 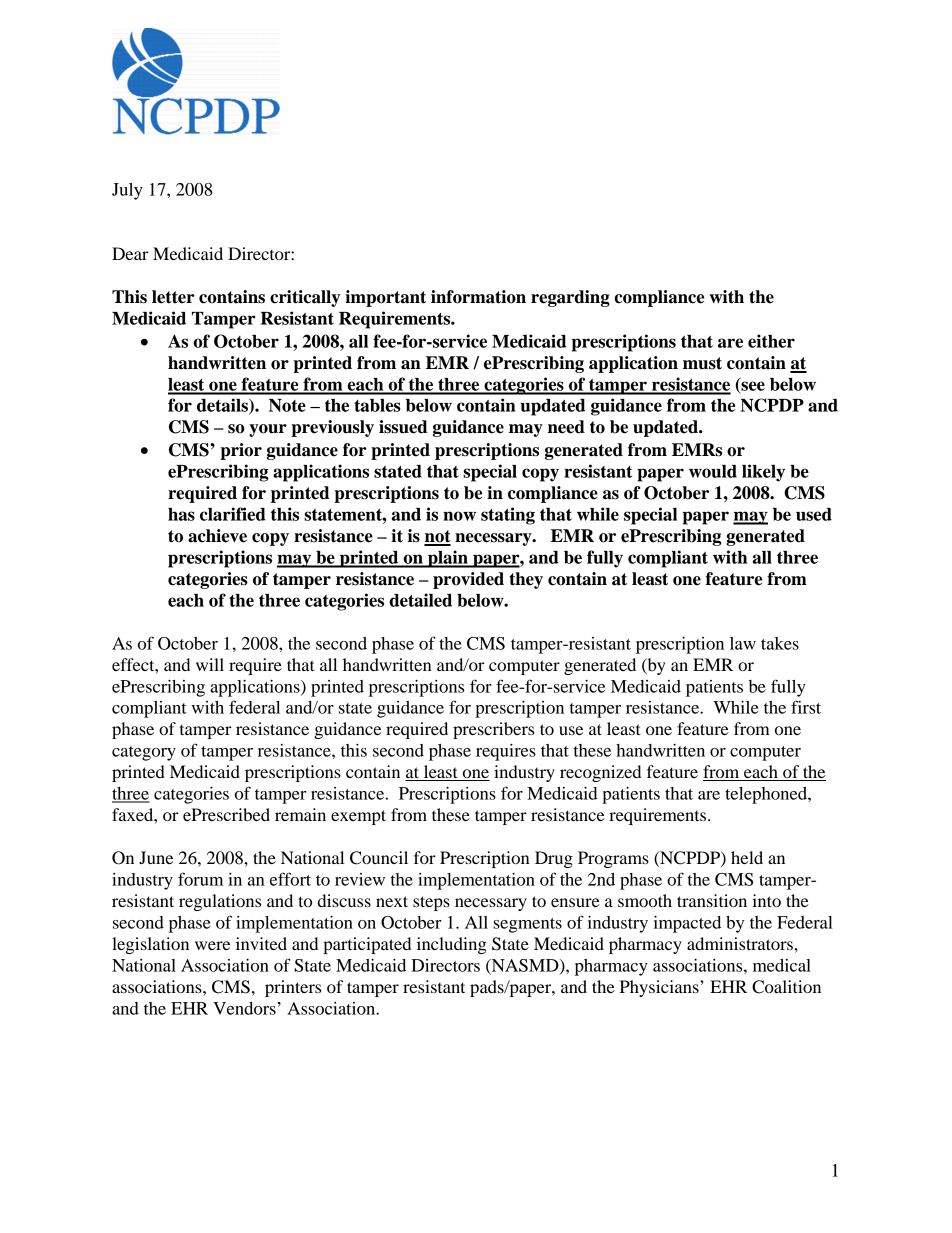 What do you see at coordinates (452, 945) in the screenshot?
I see `including` at bounding box center [452, 945].
